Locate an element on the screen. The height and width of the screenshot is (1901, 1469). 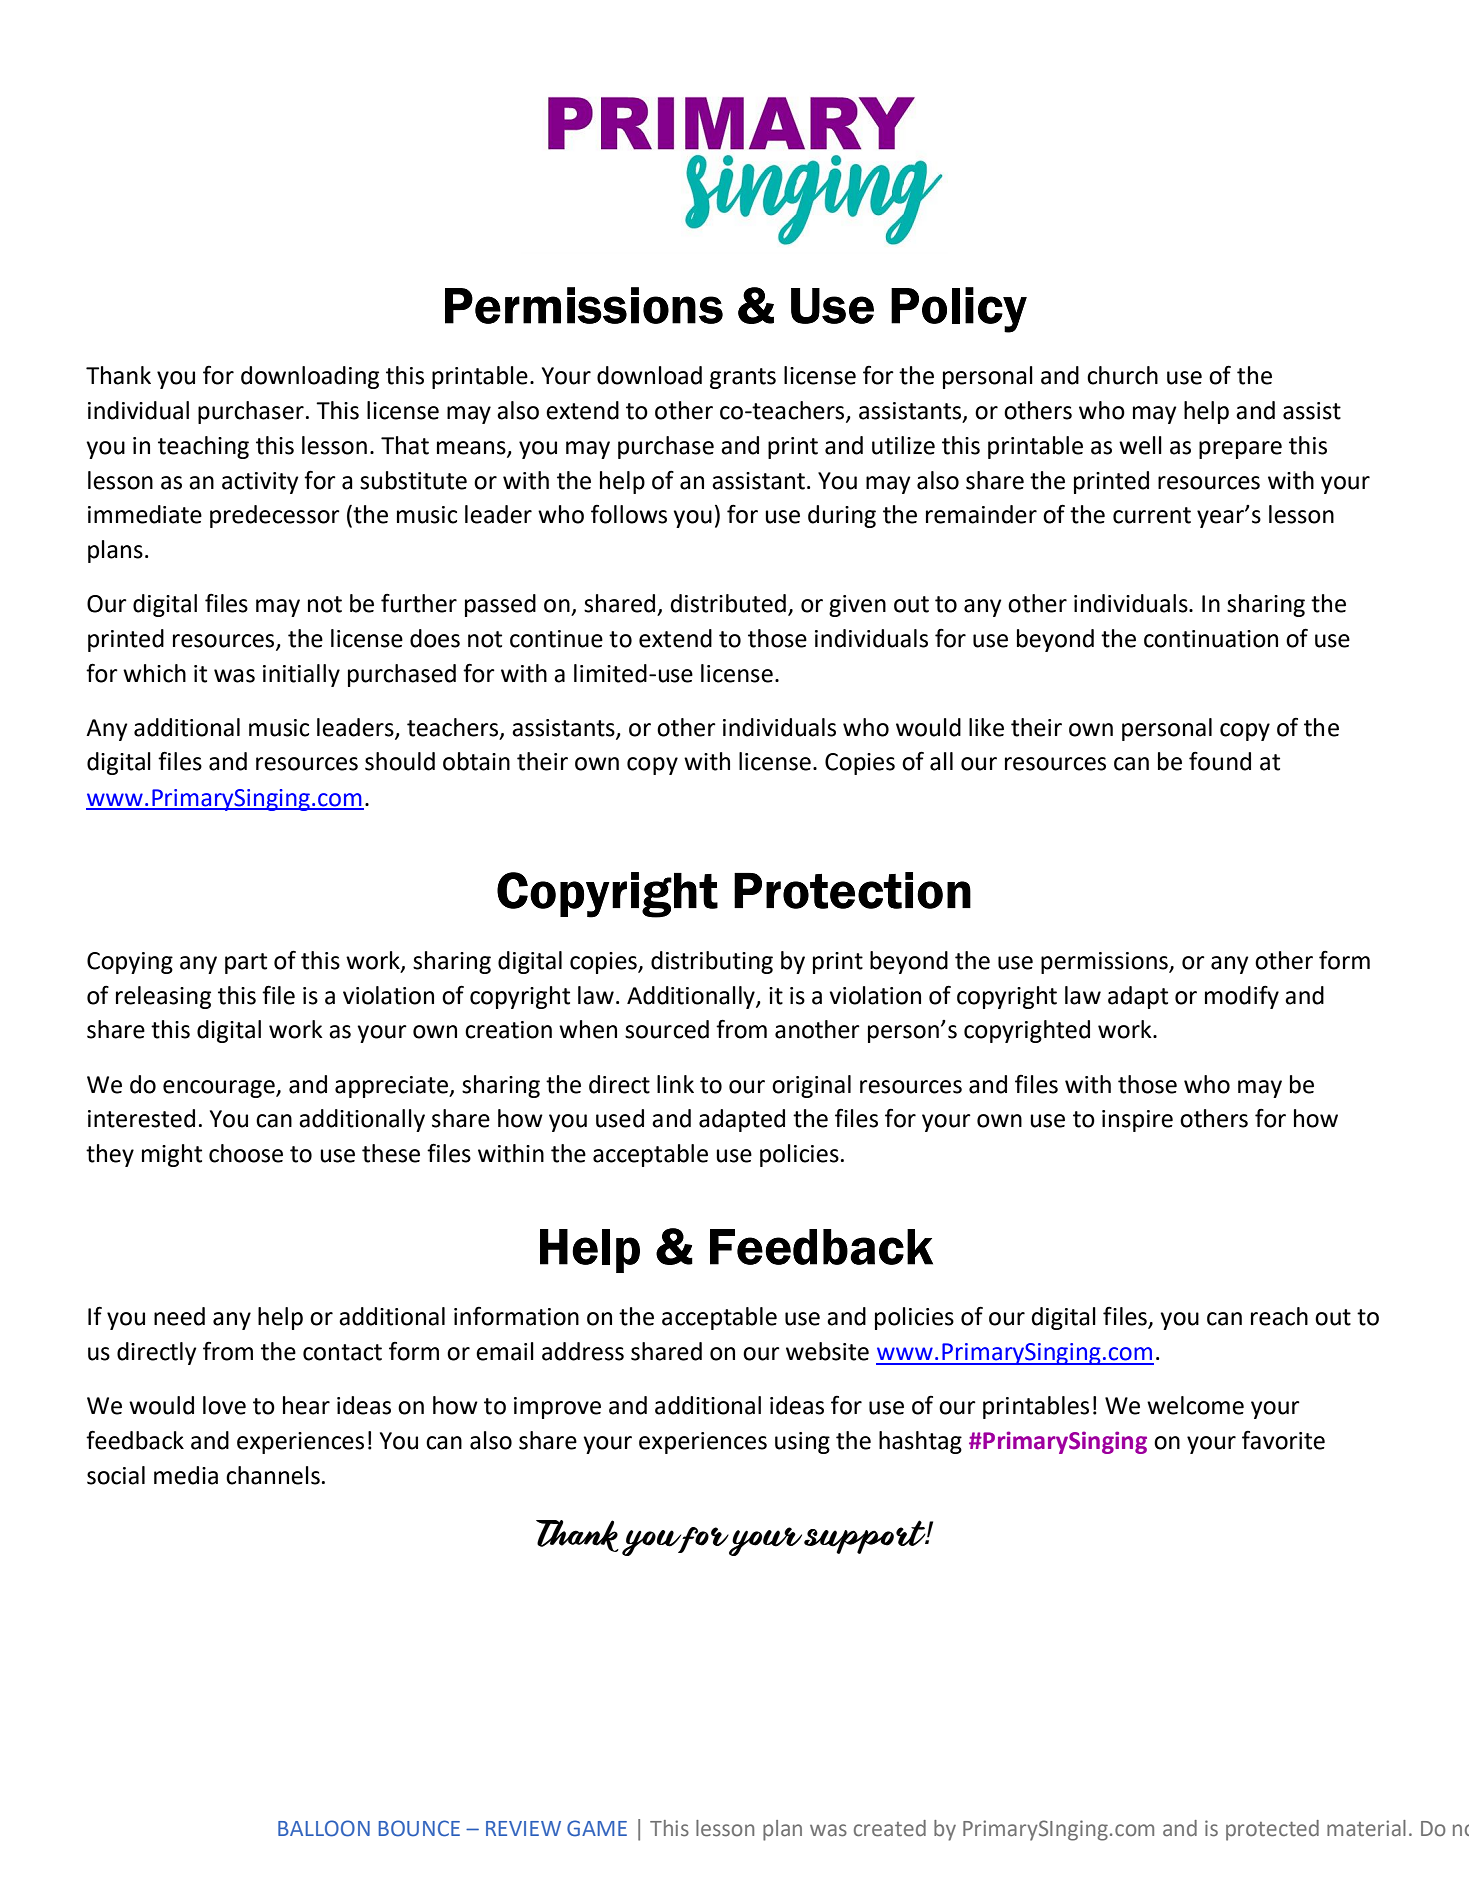
welcome is located at coordinates (1195, 1405).
